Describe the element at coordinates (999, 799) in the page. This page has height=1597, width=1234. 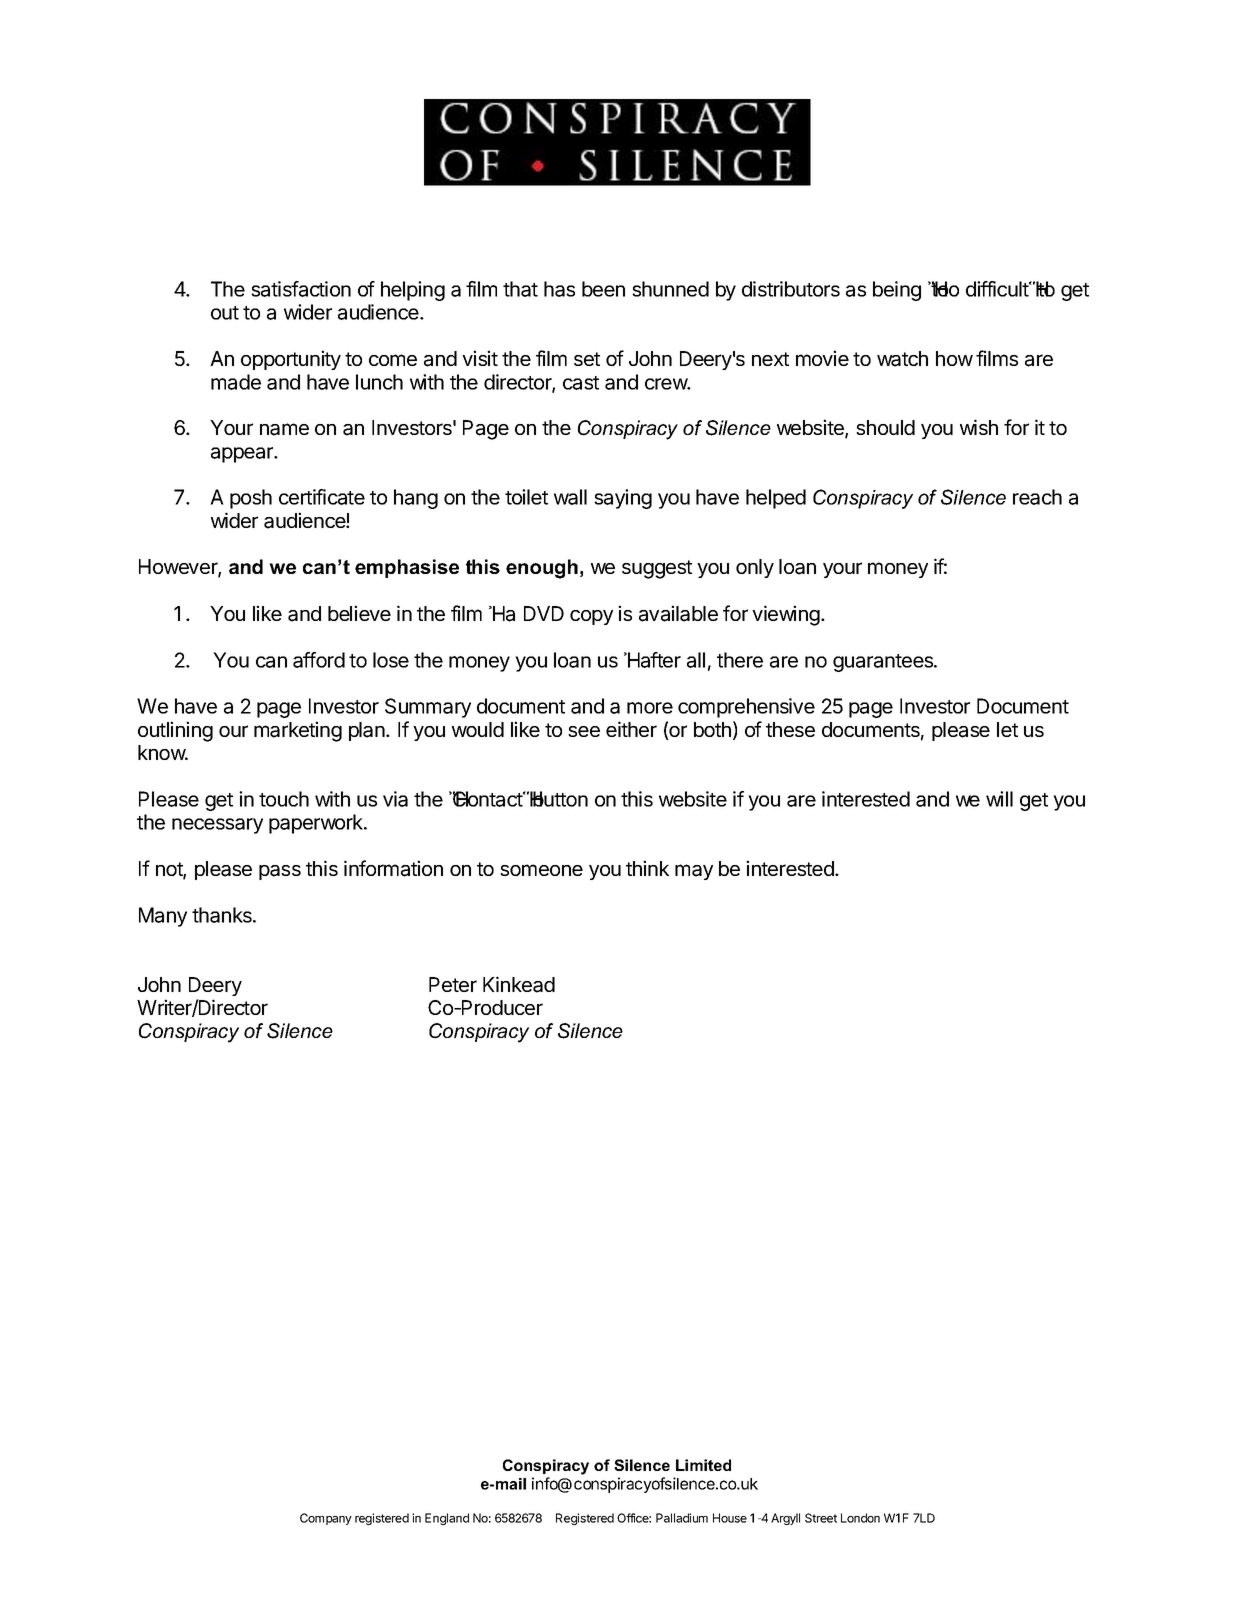
I see `will` at that location.
